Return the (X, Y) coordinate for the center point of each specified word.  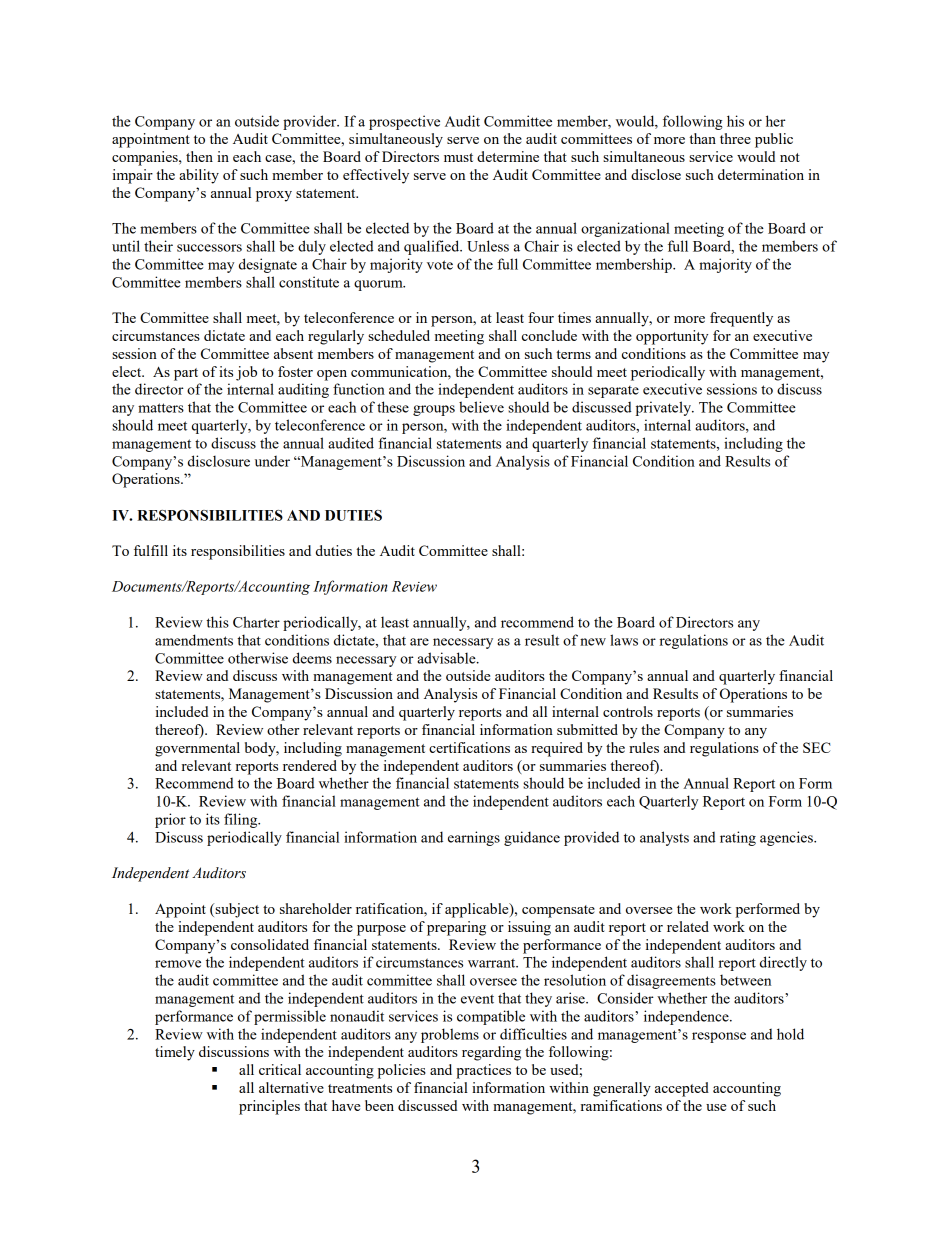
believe (481, 407)
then (199, 156)
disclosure (219, 461)
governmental (197, 749)
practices (483, 1071)
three (735, 138)
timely (175, 1053)
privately (664, 408)
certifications (469, 747)
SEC (817, 747)
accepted (682, 1089)
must (458, 157)
